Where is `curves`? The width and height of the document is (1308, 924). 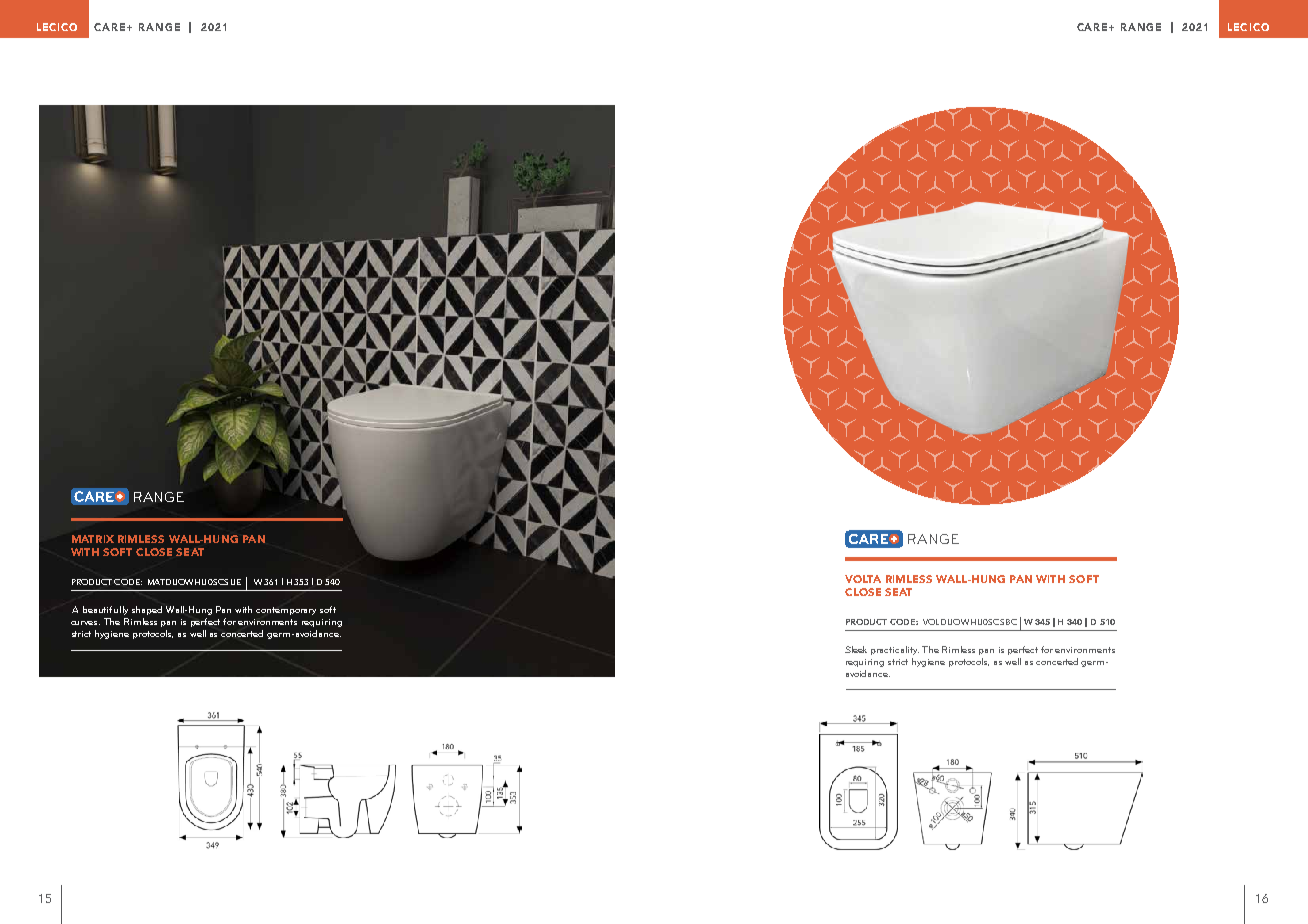
curves is located at coordinates (85, 623).
